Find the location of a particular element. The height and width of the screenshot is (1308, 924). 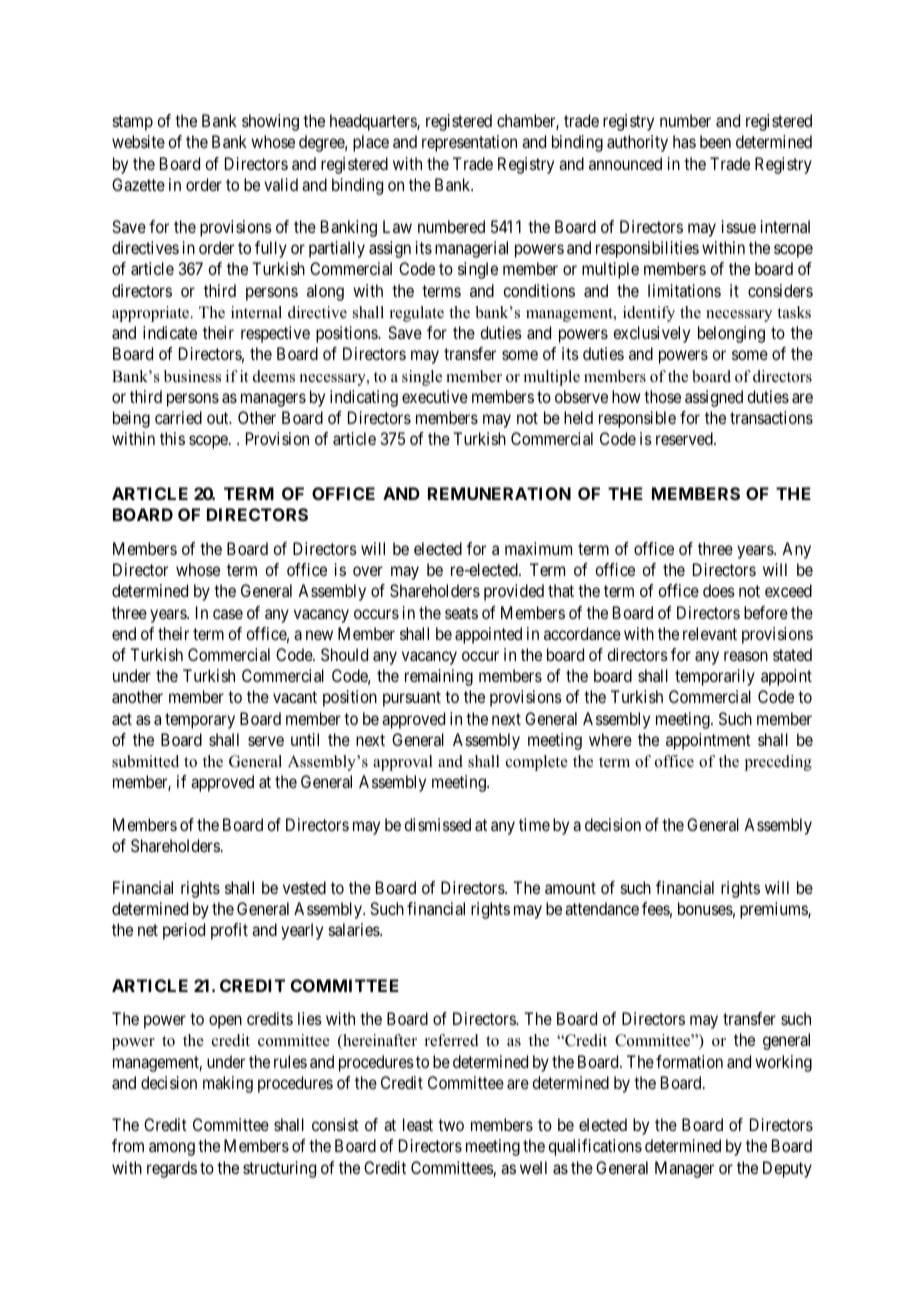

seats is located at coordinates (461, 613).
